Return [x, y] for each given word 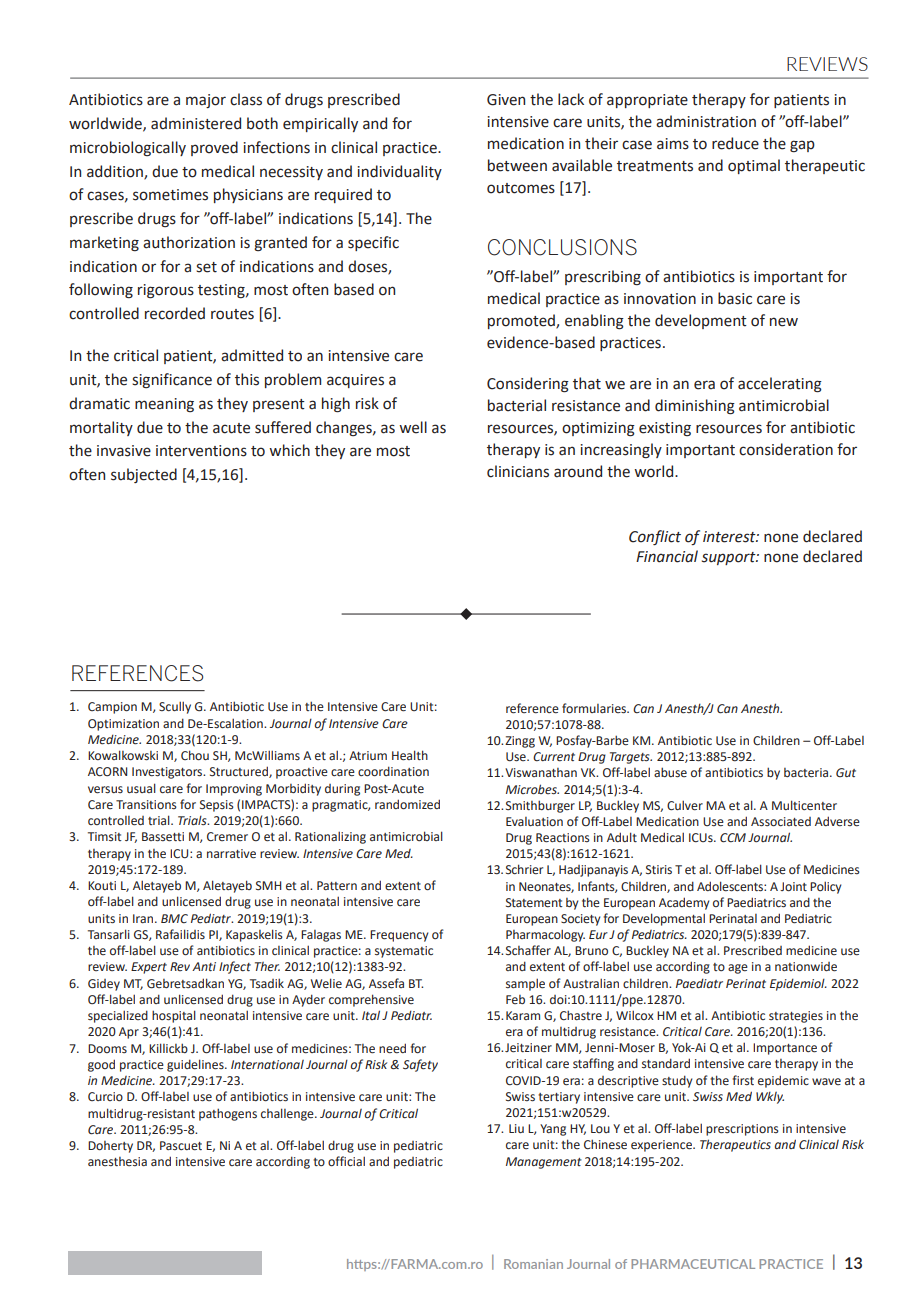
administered [196, 123]
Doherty [110, 1147]
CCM [733, 838]
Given [506, 100]
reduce [735, 143]
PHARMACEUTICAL [693, 1264]
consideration [786, 449]
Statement [534, 903]
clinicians [518, 471]
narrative [231, 854]
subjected [144, 475]
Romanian [533, 1264]
